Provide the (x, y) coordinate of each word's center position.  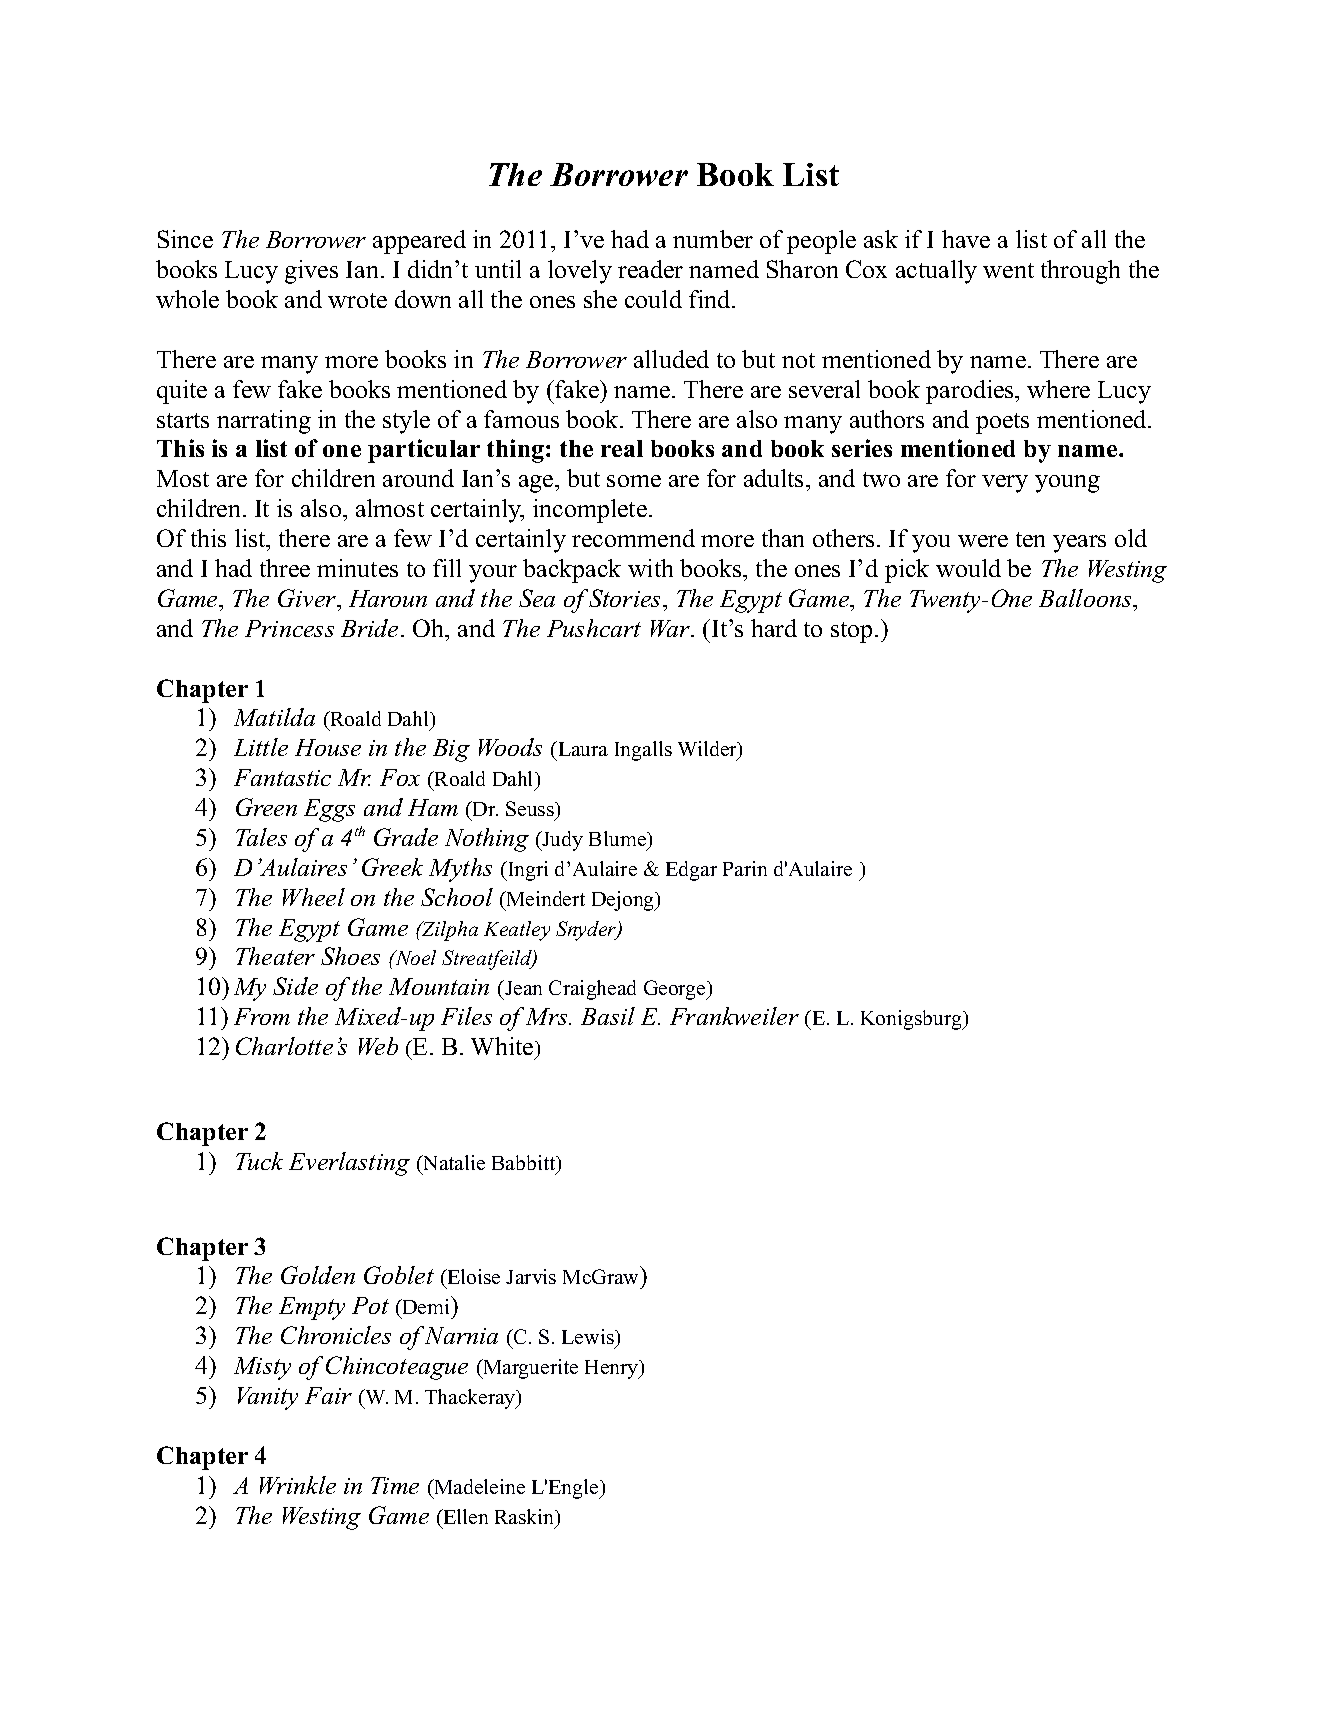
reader (650, 269)
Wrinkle (298, 1485)
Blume (619, 840)
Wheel (314, 897)
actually (936, 272)
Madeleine (479, 1486)
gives (311, 272)
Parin (745, 868)
